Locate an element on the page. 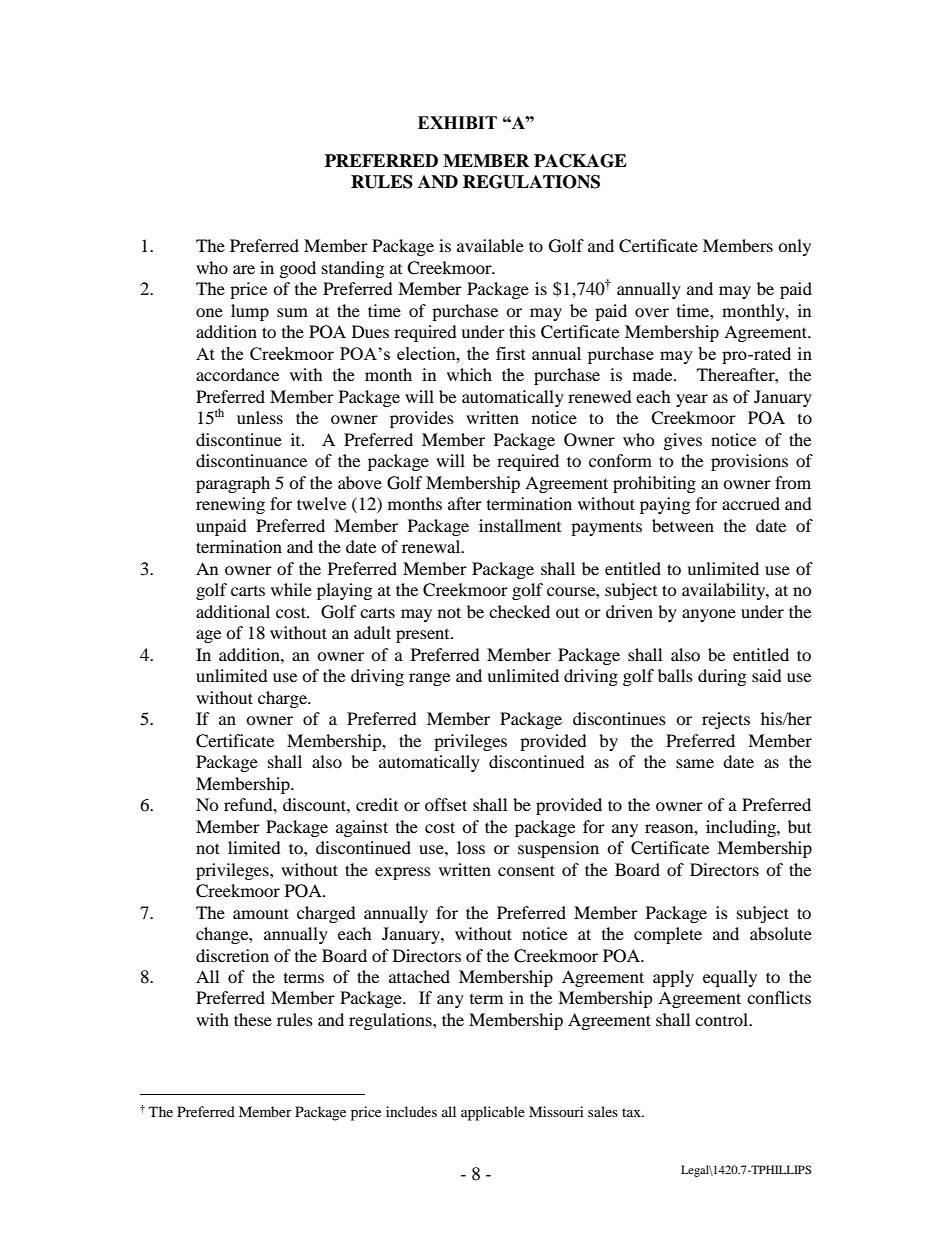 This page has width=952, height=1233. good is located at coordinates (298, 269).
